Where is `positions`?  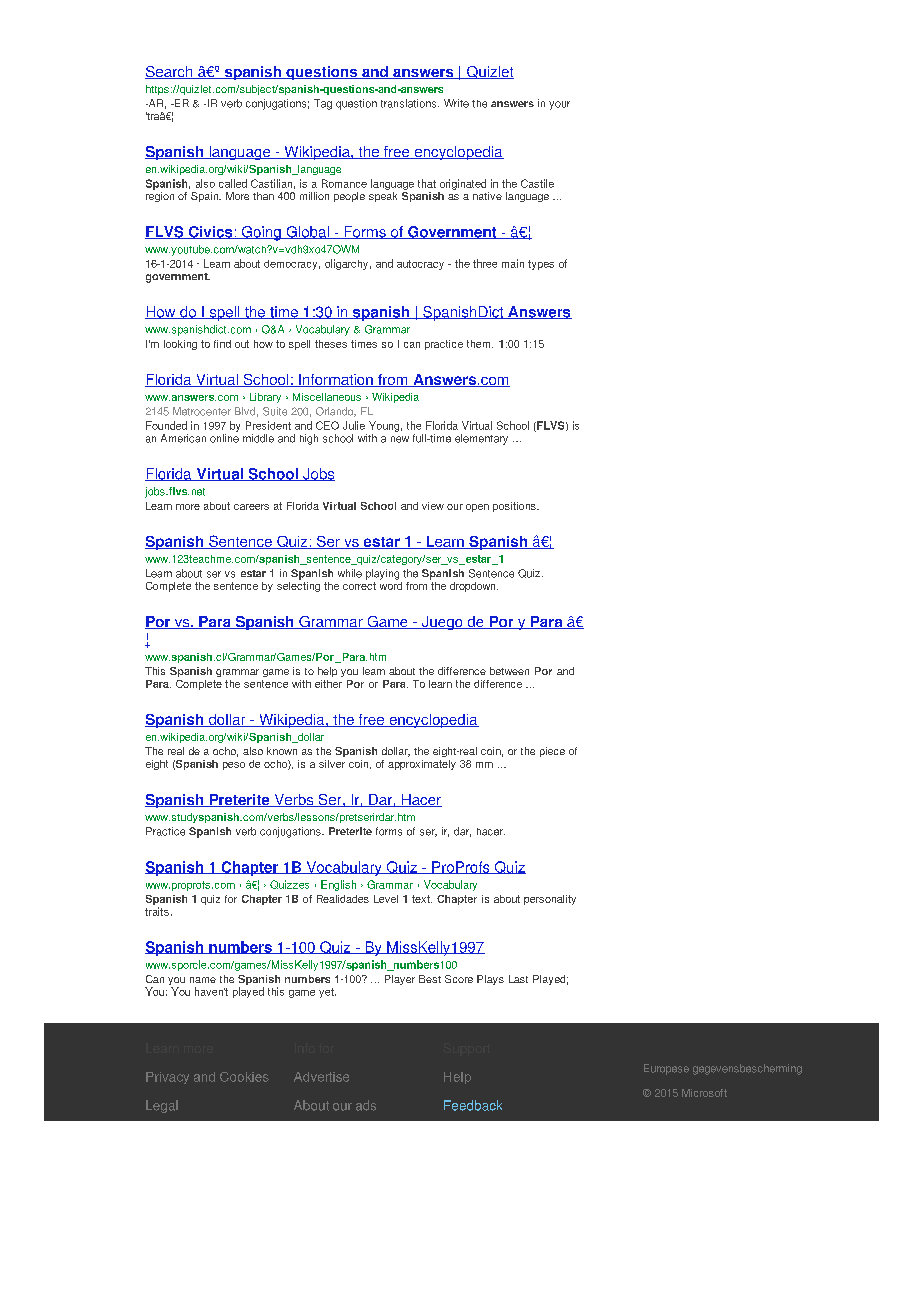 positions is located at coordinates (515, 507).
